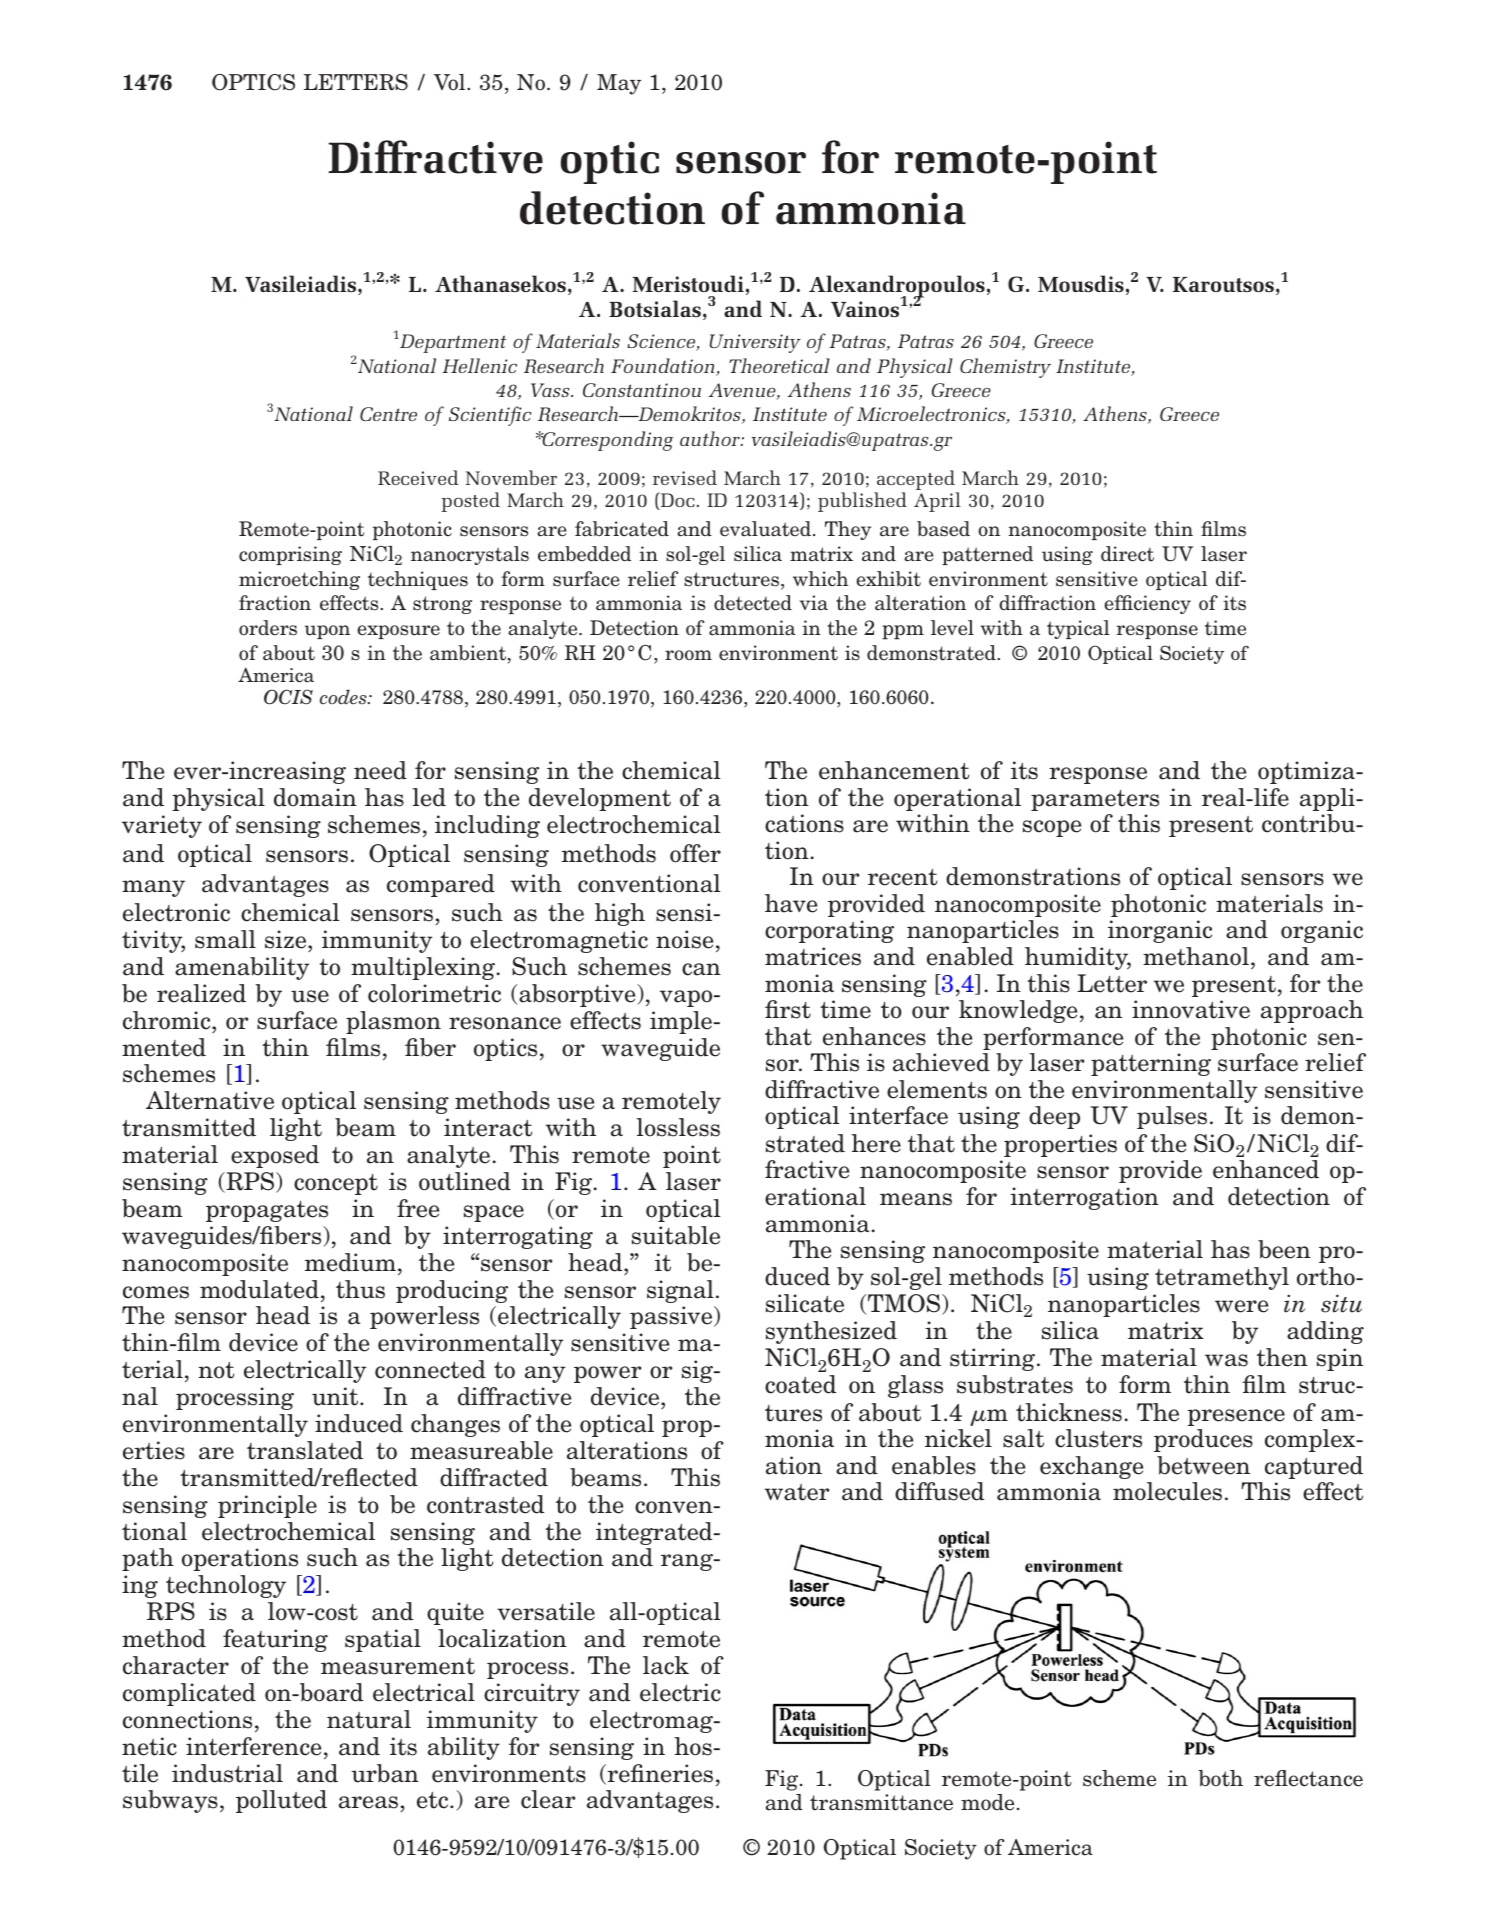  I want to click on Vol, so click(451, 82).
